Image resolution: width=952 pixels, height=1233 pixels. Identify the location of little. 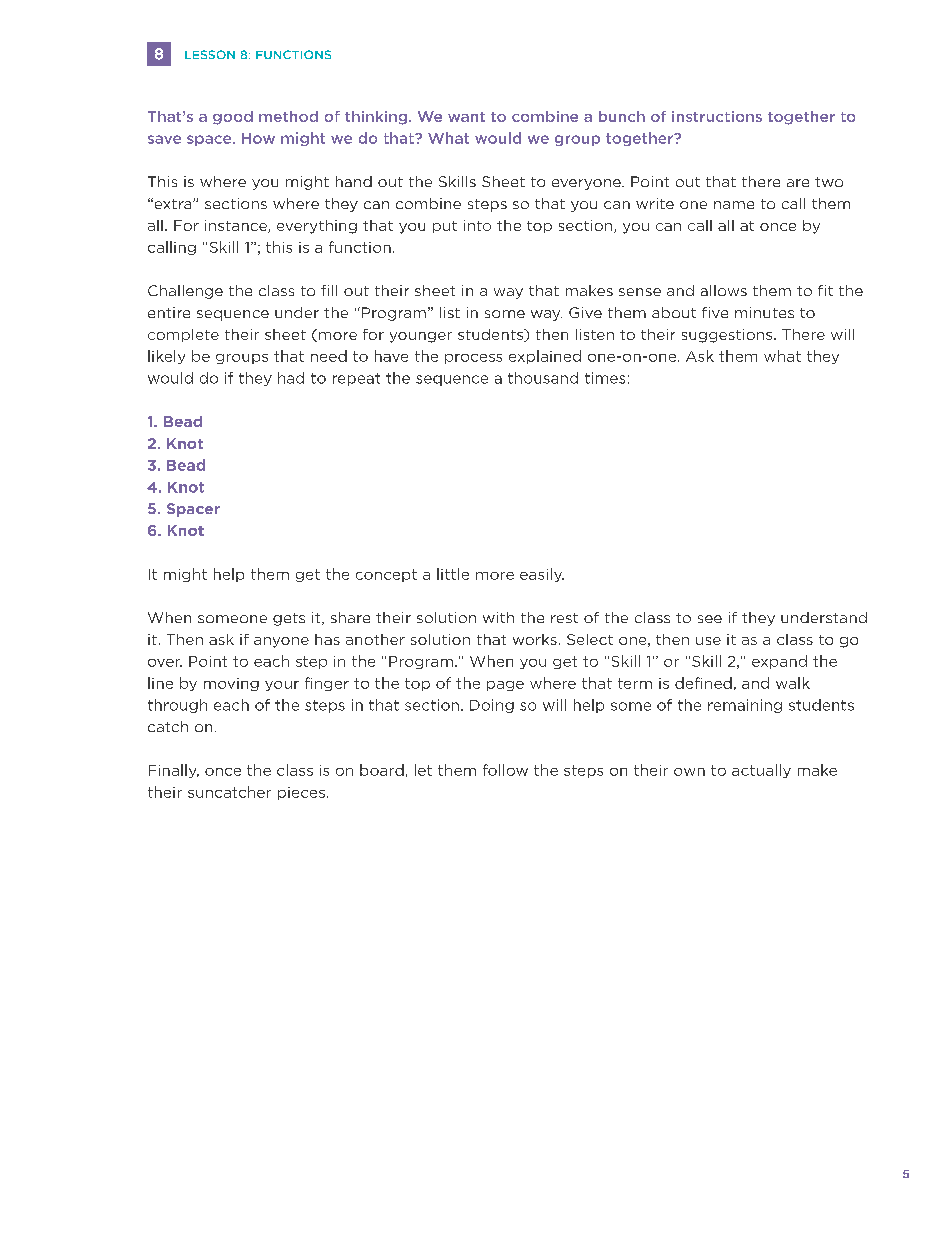
(453, 574).
